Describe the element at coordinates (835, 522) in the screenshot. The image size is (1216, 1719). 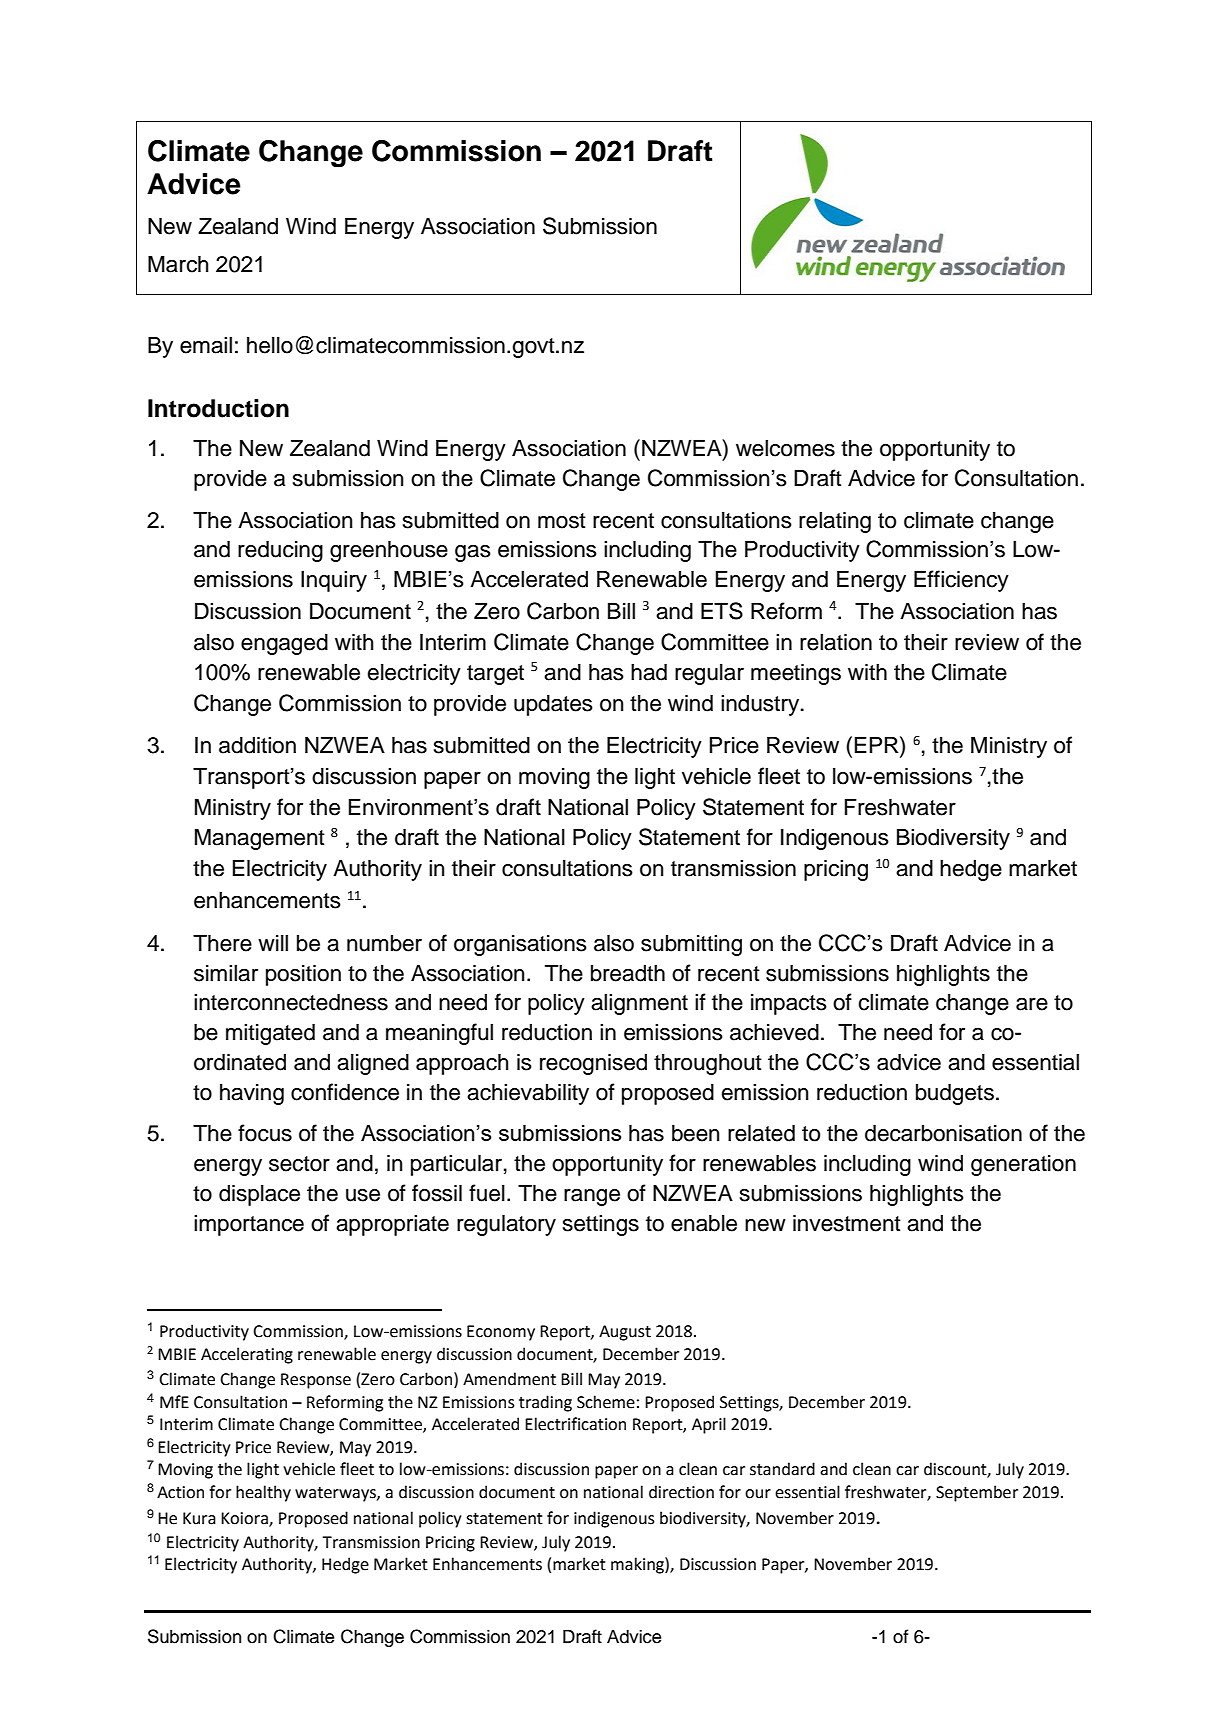
I see `relating` at that location.
